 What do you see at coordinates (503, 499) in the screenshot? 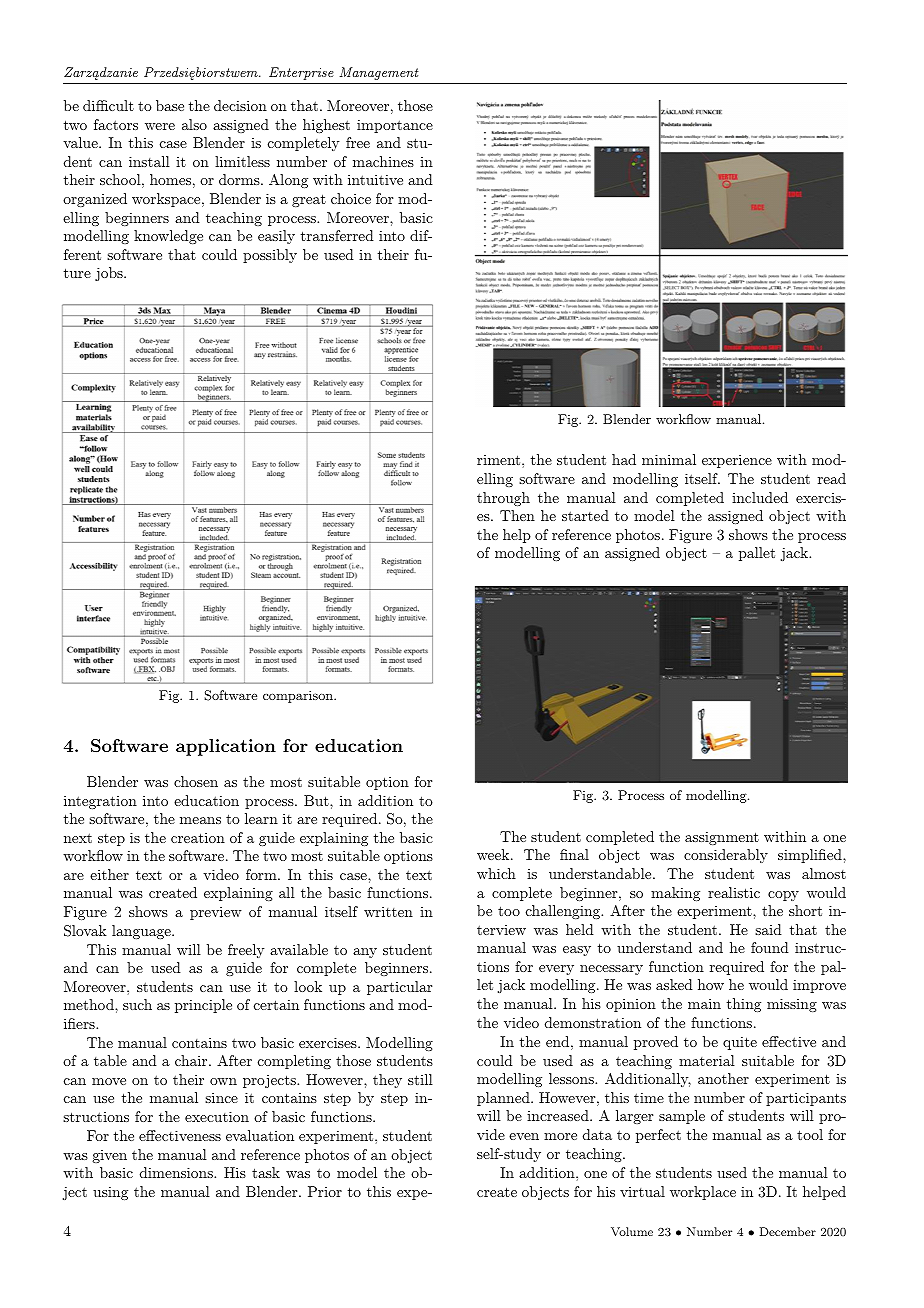
I see `through` at bounding box center [503, 499].
